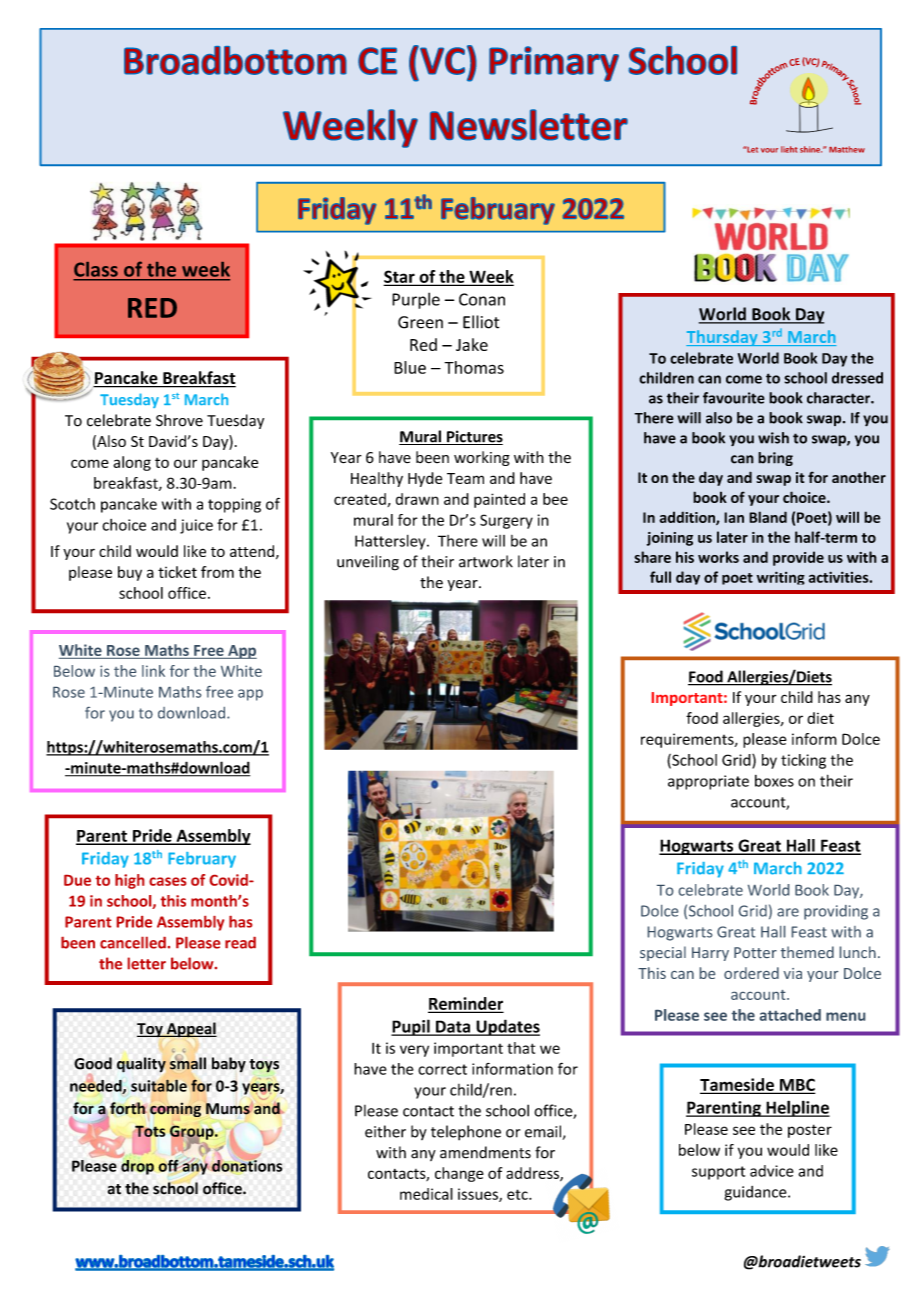 The width and height of the screenshot is (924, 1308). I want to click on Reminder, so click(465, 1004).
